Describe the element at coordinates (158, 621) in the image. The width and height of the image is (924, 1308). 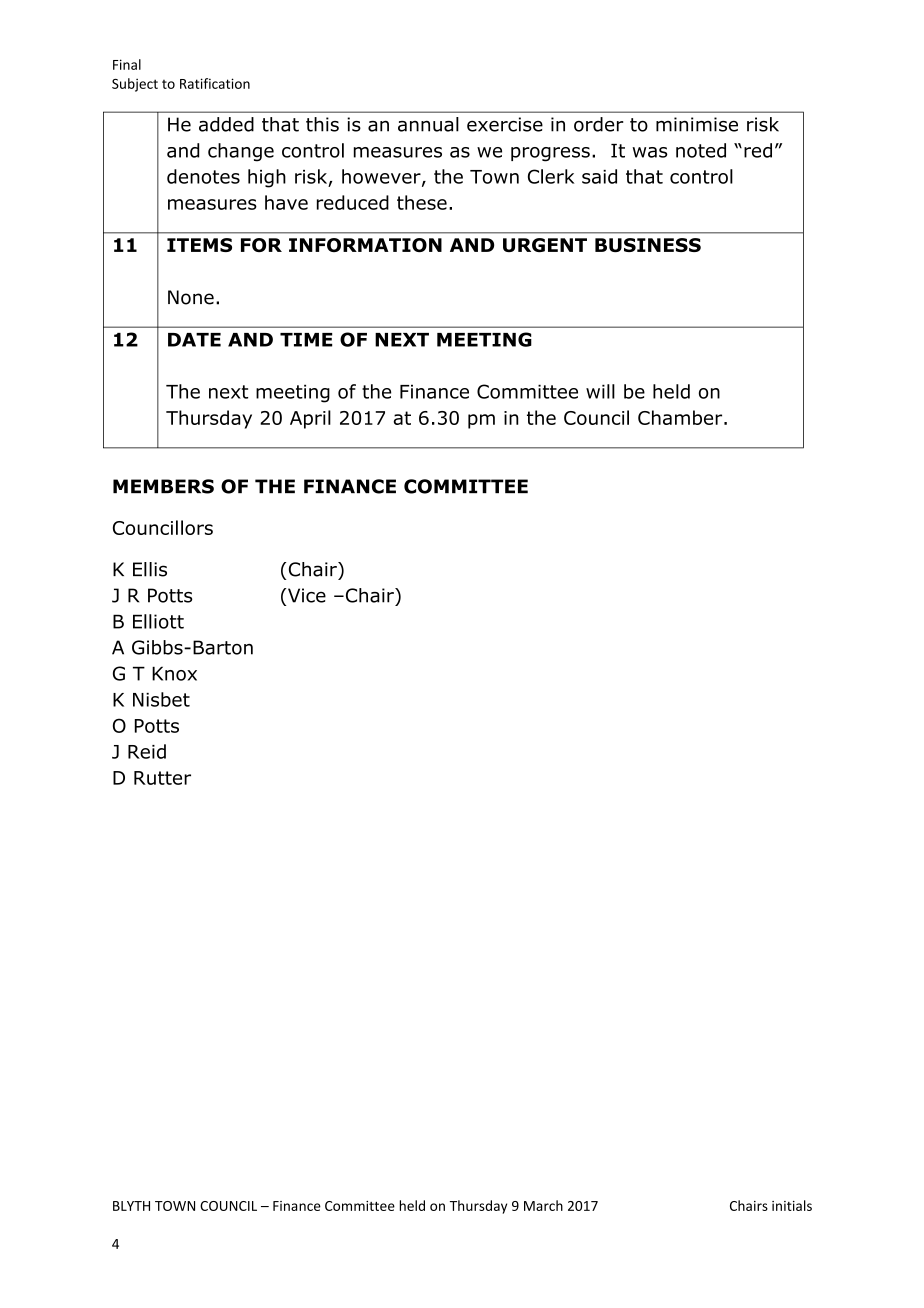
I see `Elliott` at that location.
